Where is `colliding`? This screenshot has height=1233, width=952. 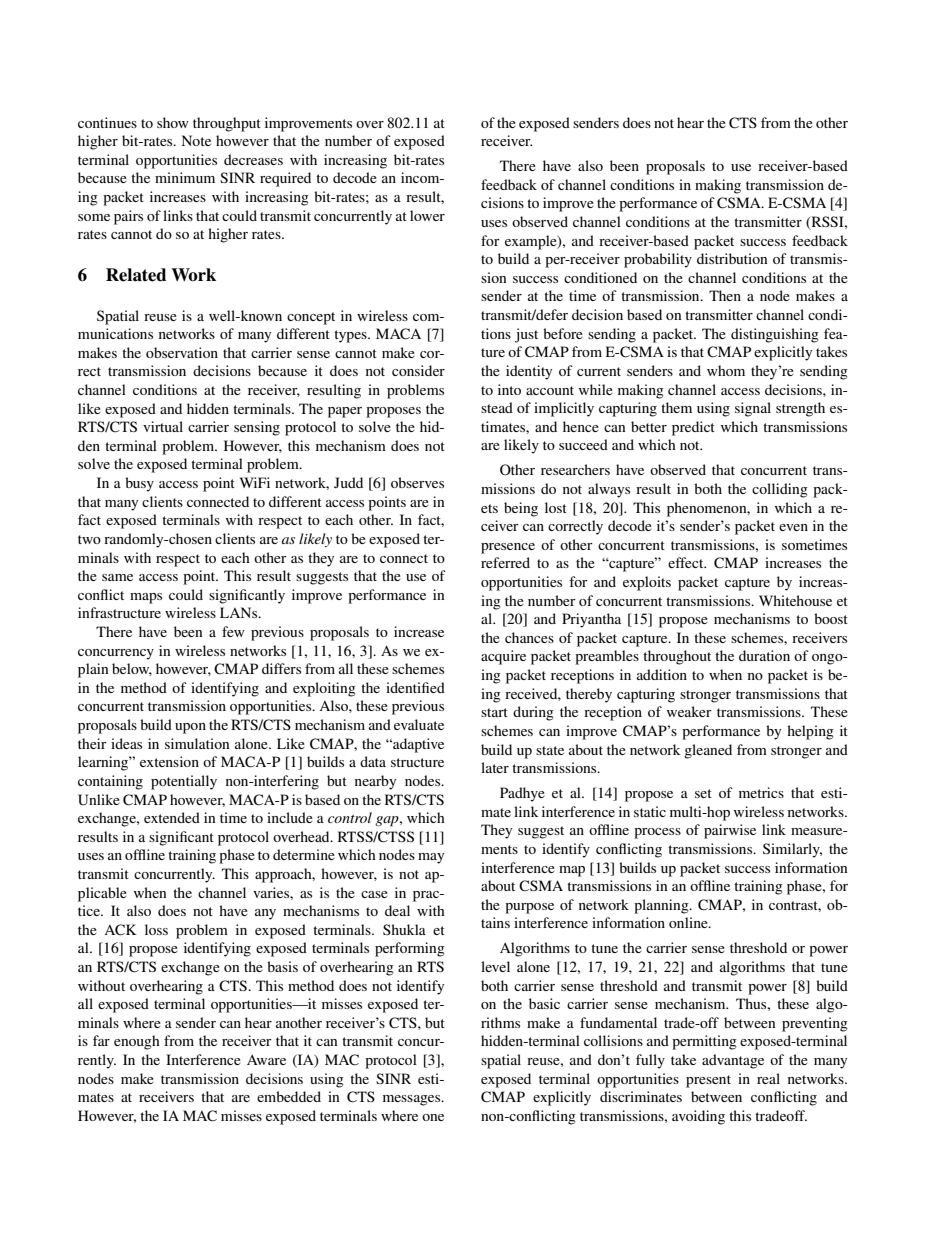 colliding is located at coordinates (780, 490).
